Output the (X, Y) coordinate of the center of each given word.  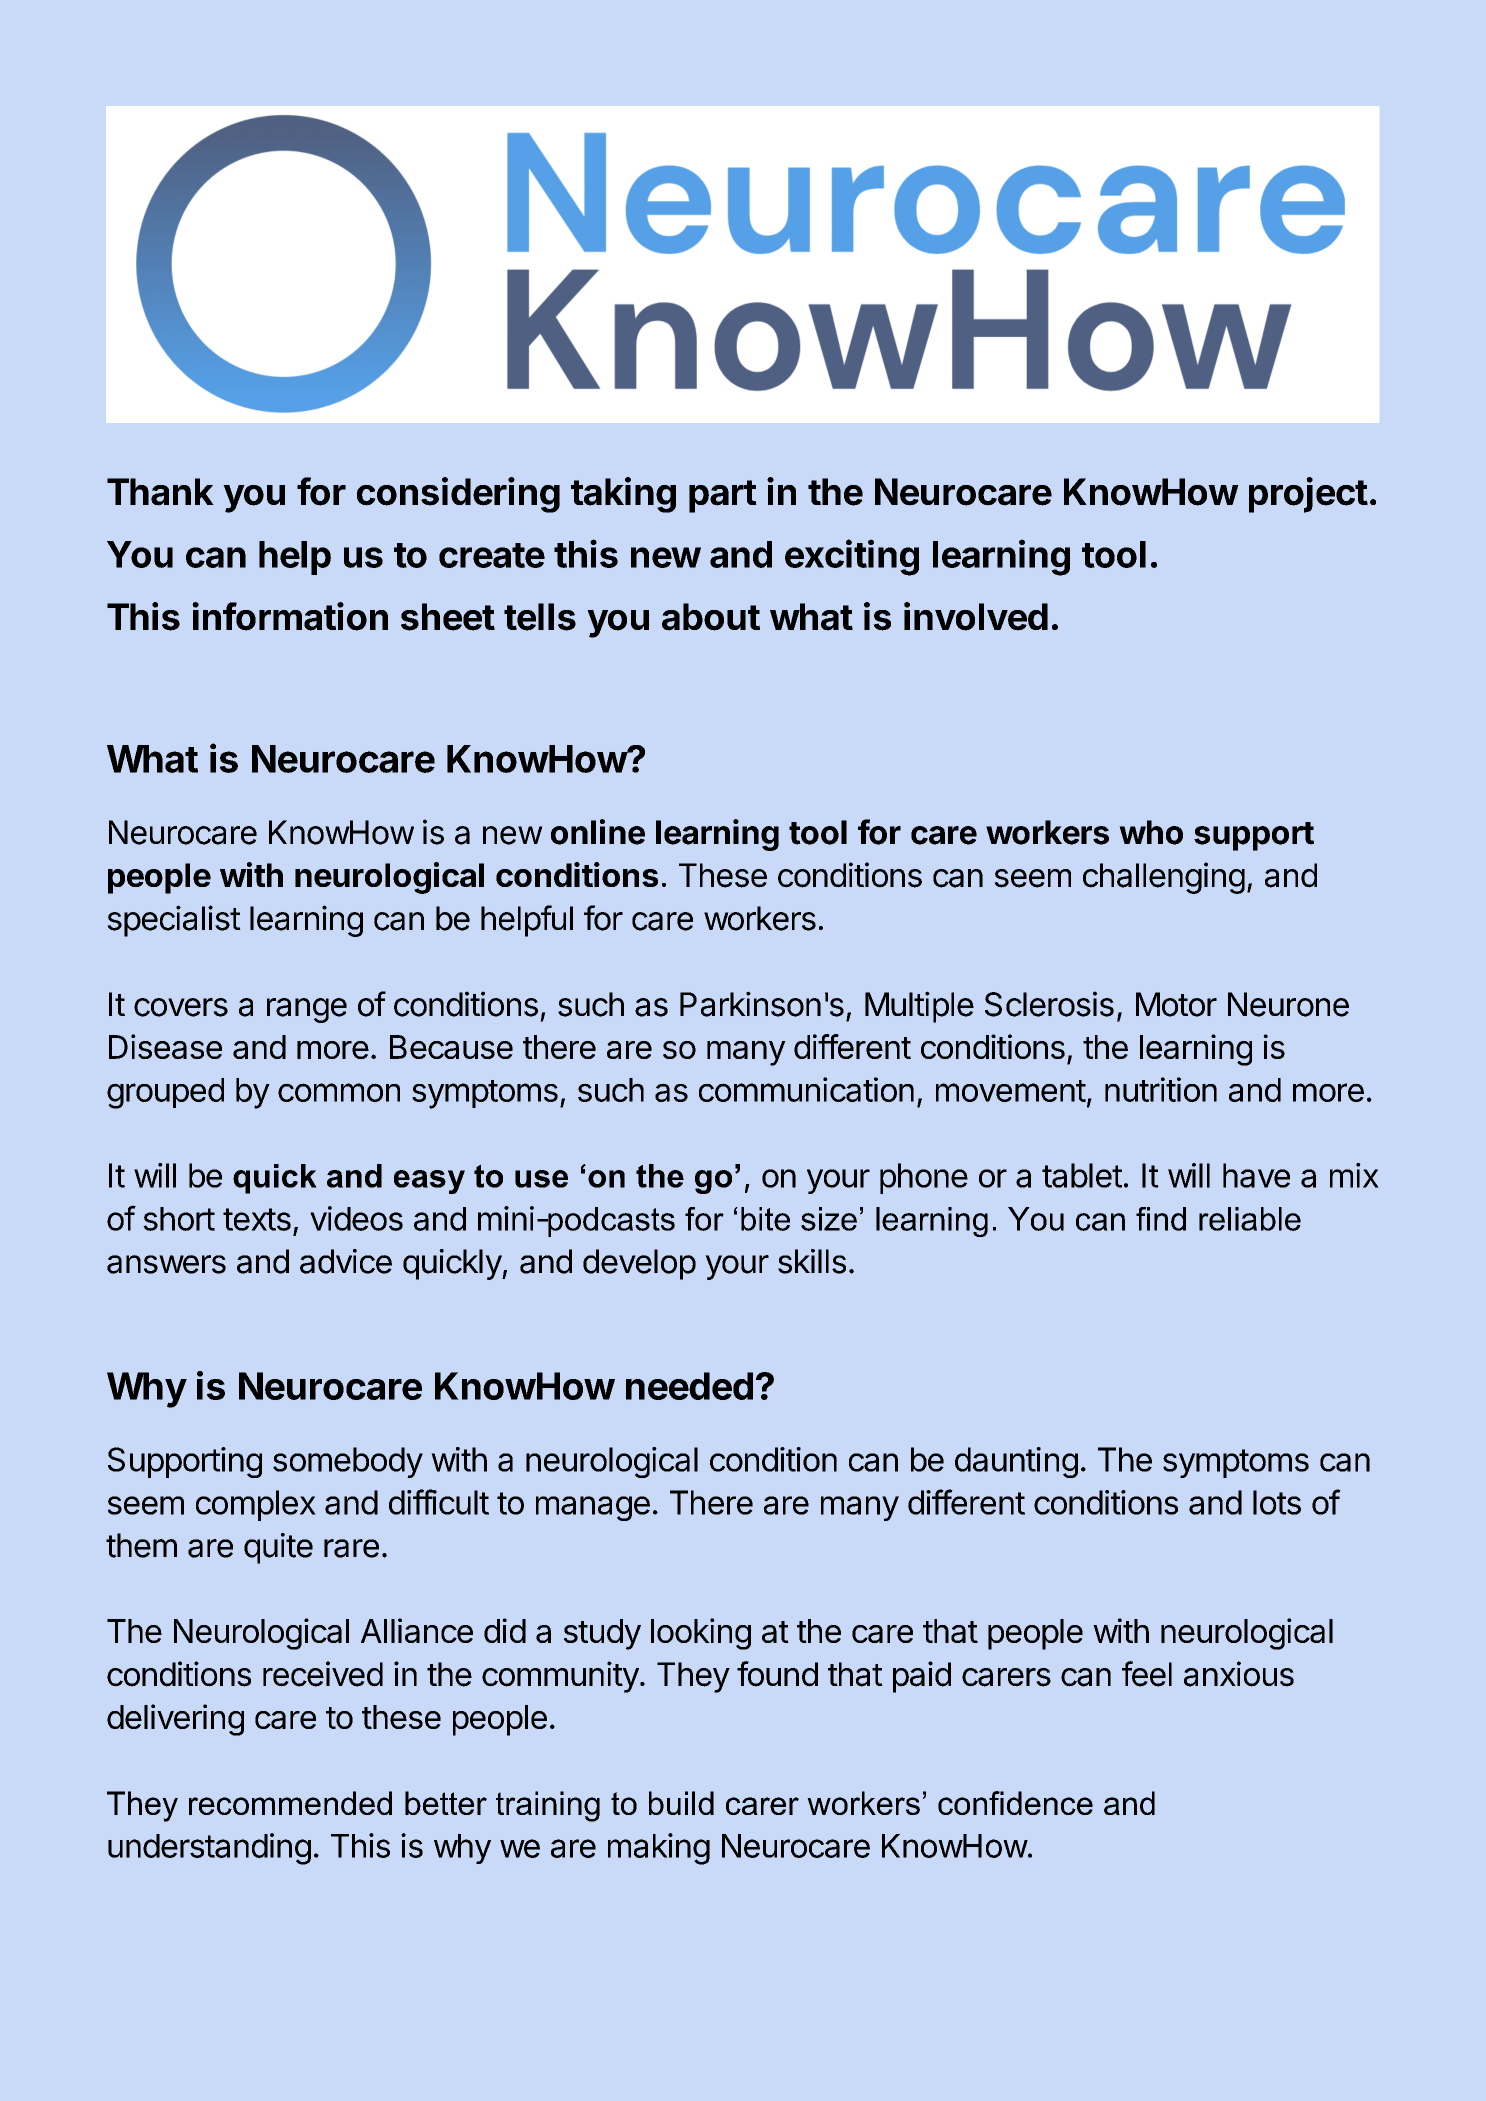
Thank (160, 492)
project (1308, 495)
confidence (1015, 1803)
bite (765, 1219)
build (681, 1803)
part (723, 496)
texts (257, 1219)
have (1256, 1175)
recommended (290, 1803)
